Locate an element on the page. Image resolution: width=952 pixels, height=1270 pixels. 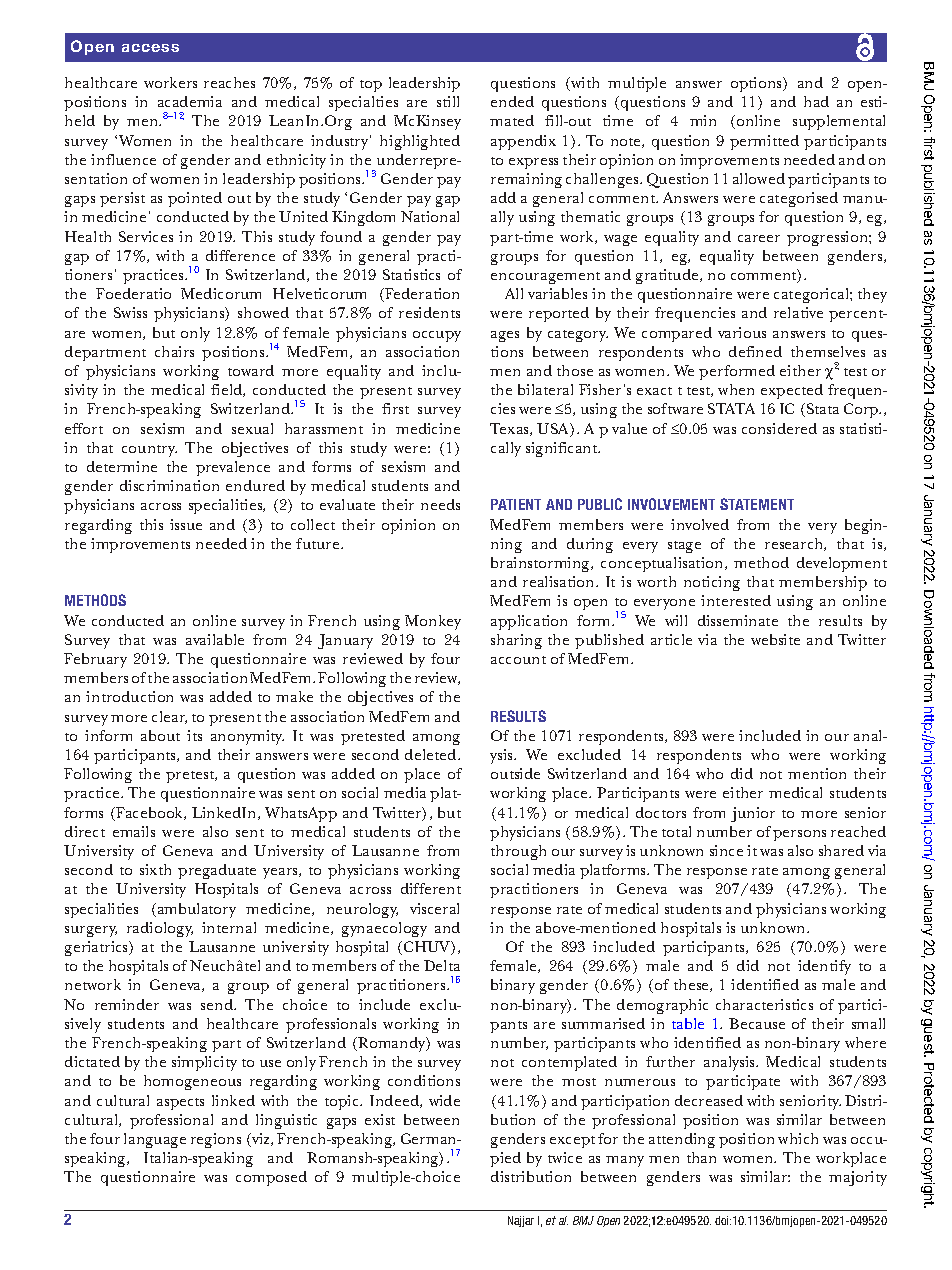
wide is located at coordinates (444, 1100).
